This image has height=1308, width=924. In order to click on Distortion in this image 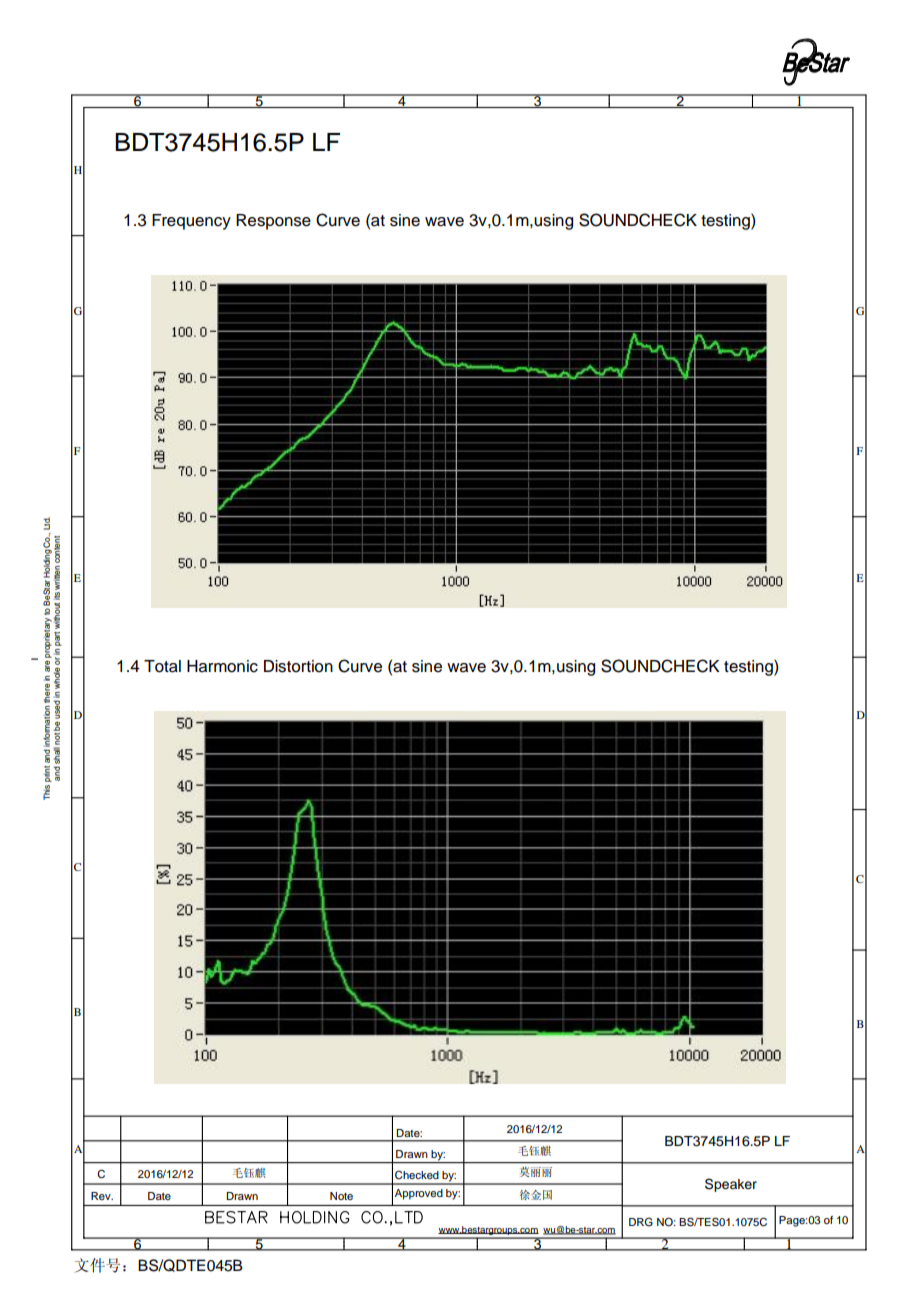, I will do `click(298, 666)`.
